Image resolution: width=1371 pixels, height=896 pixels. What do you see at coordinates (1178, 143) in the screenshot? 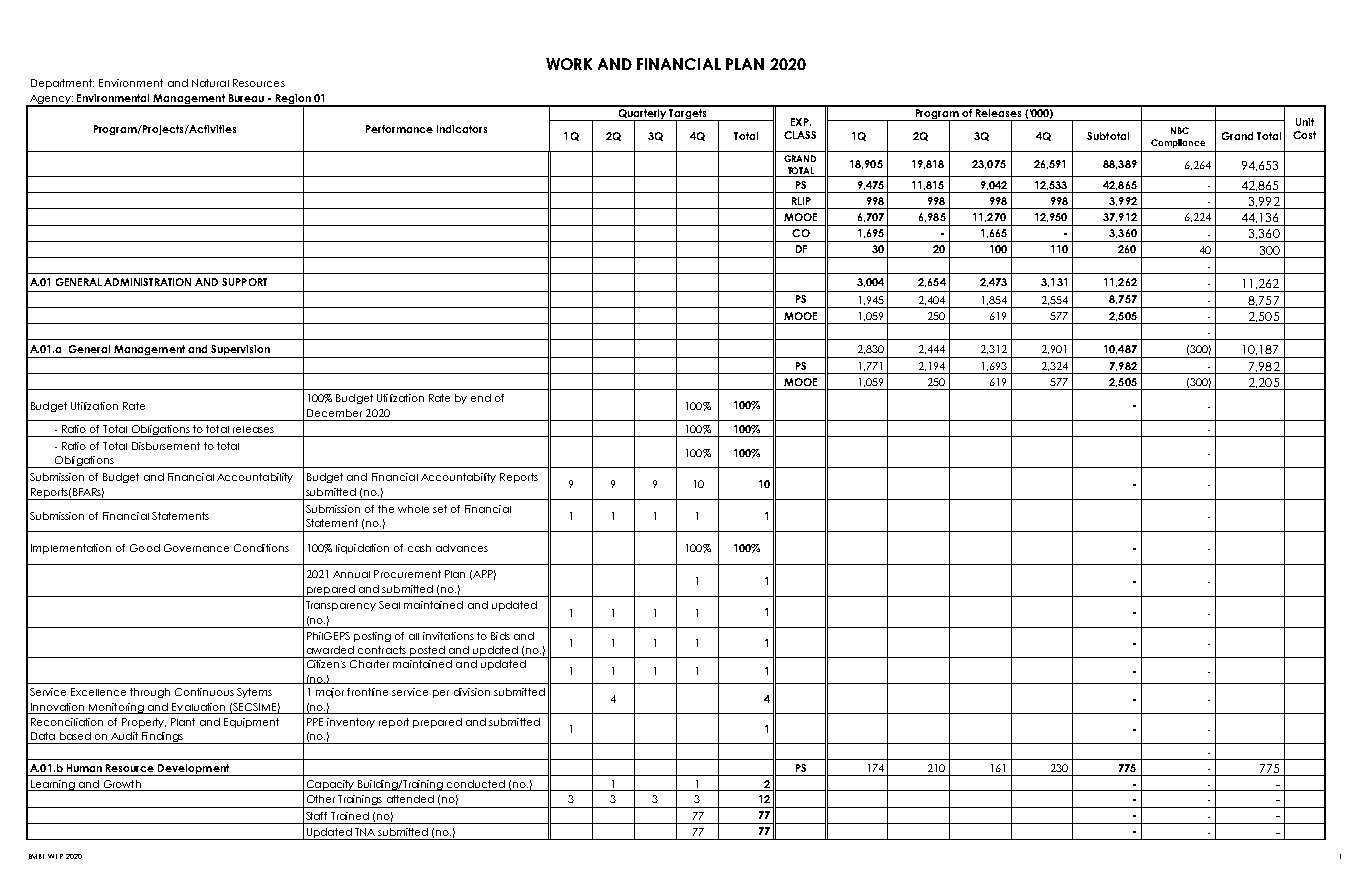
I see `Compliance` at bounding box center [1178, 143].
